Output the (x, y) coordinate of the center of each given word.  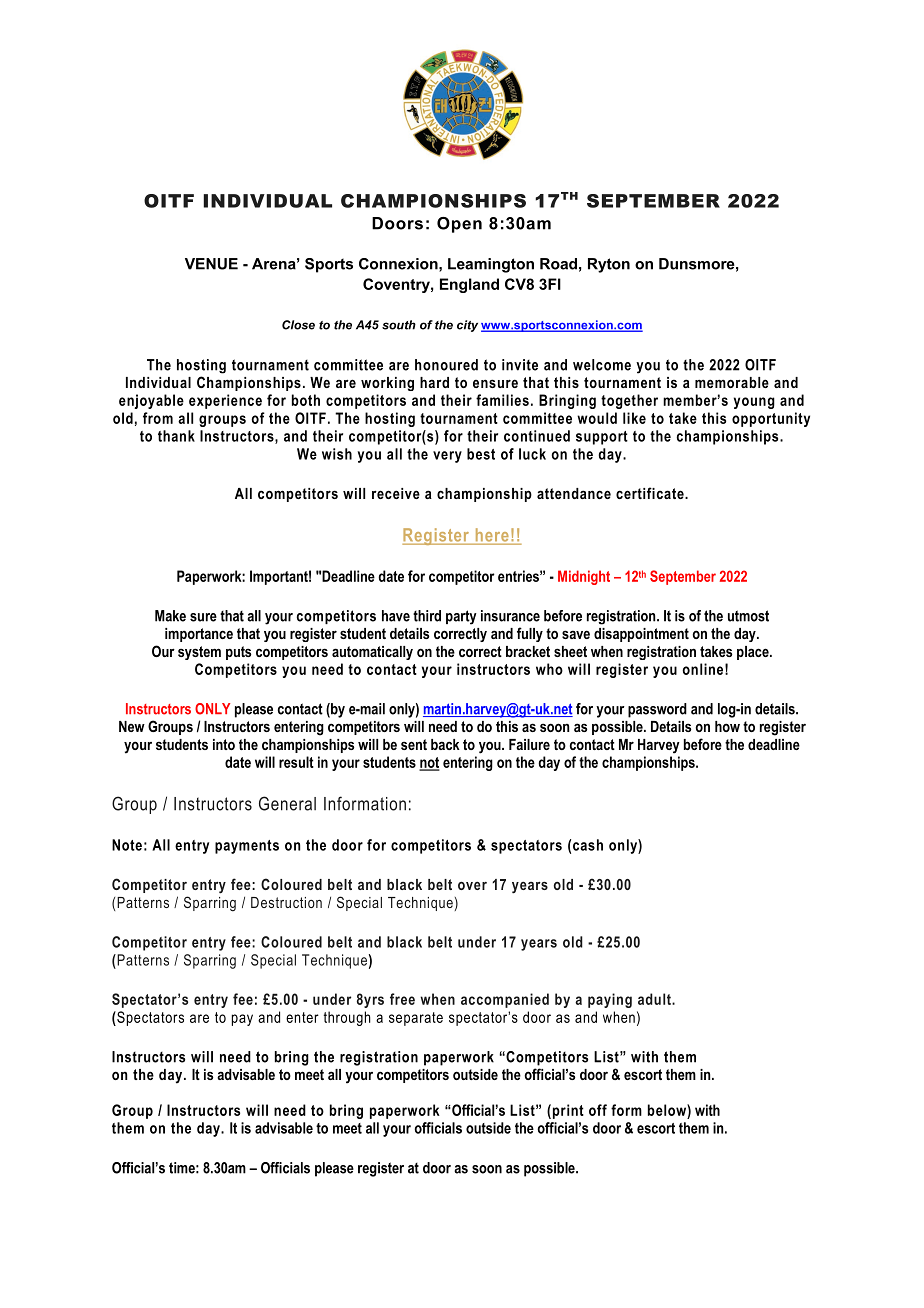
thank (176, 436)
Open (459, 225)
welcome (602, 365)
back (445, 744)
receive (396, 493)
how (727, 726)
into (224, 744)
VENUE (211, 264)
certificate (651, 493)
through (347, 1018)
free (402, 999)
